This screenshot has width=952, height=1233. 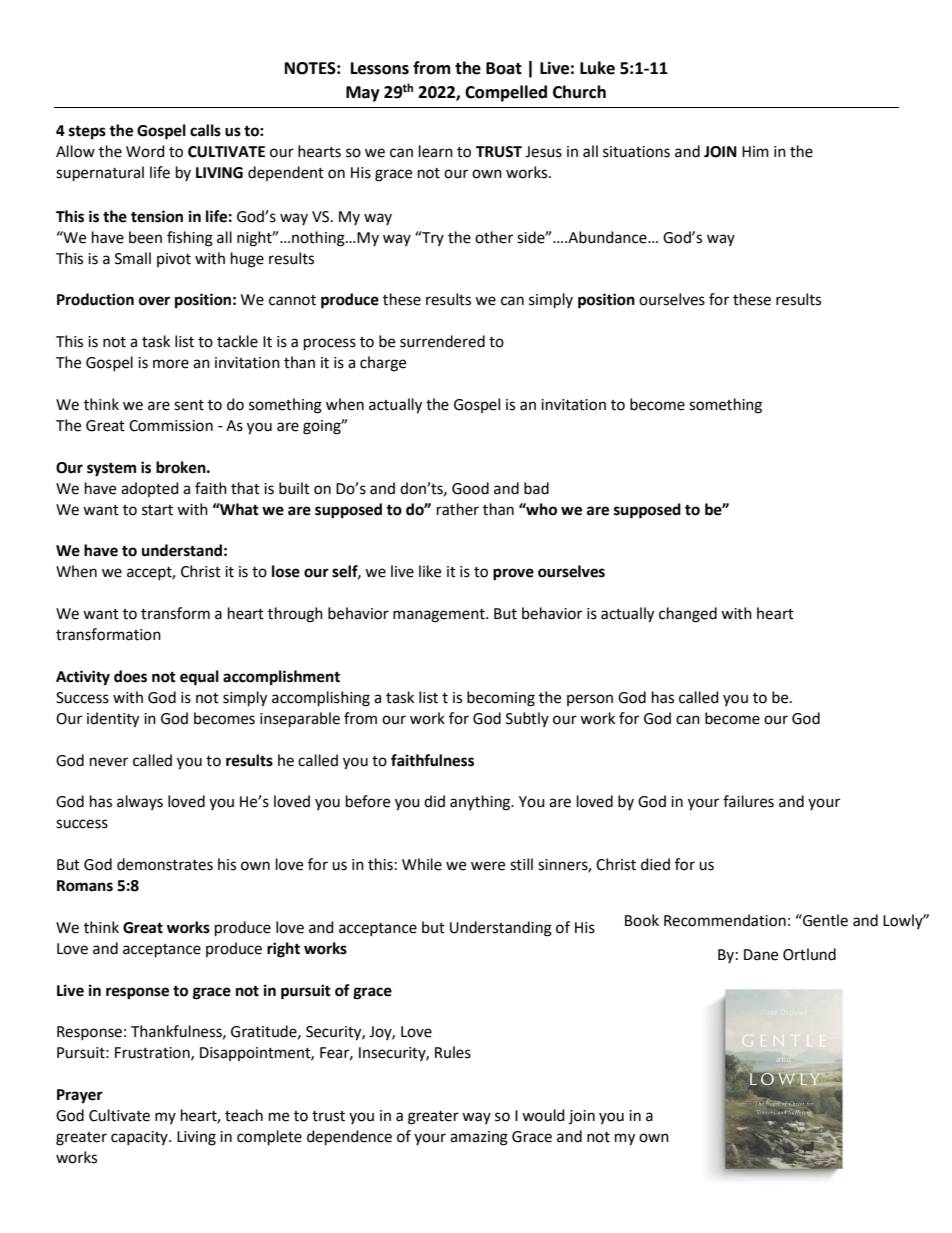 What do you see at coordinates (506, 93) in the screenshot?
I see `Compelled` at bounding box center [506, 93].
